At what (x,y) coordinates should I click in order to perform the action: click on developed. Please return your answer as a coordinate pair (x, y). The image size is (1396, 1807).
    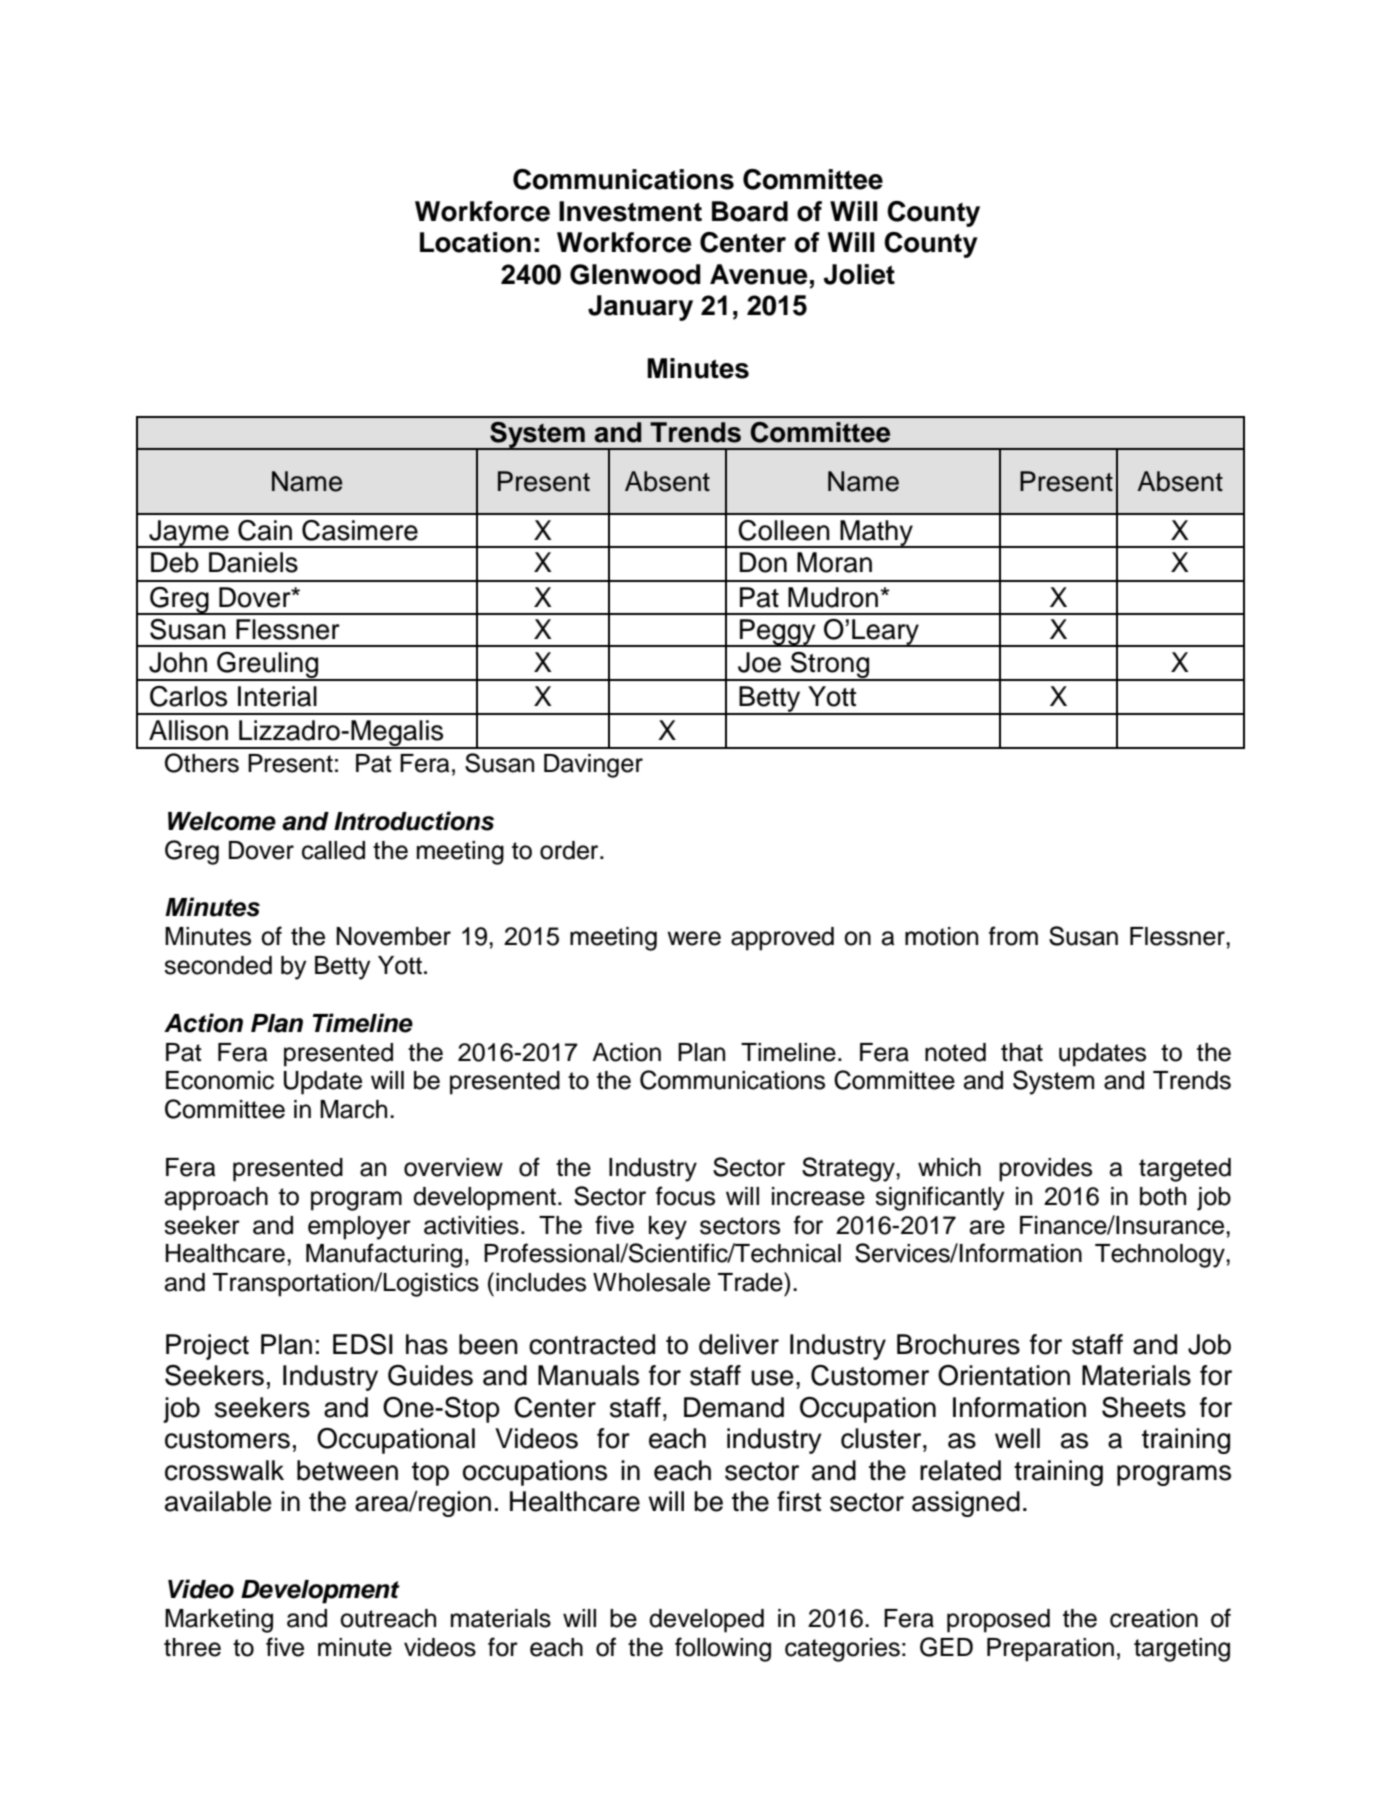
    Looking at the image, I should click on (706, 1621).
